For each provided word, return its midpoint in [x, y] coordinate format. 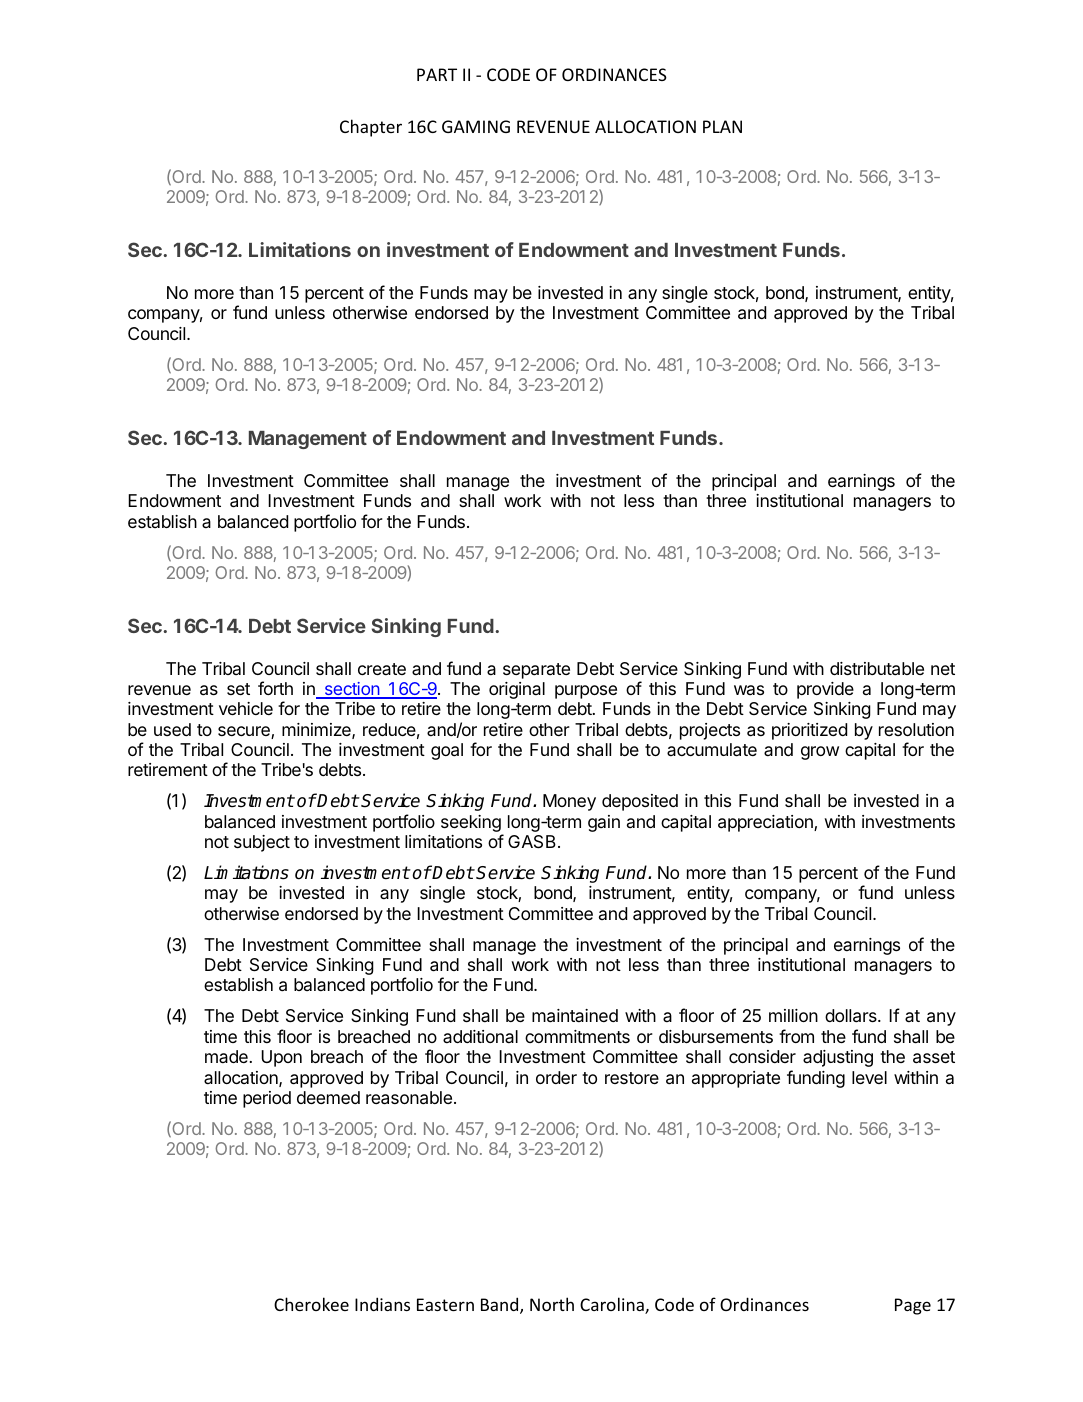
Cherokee [311, 1304]
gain [604, 823]
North [552, 1304]
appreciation [766, 823]
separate [536, 671]
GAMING [476, 126]
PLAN [722, 126]
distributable [877, 669]
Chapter [371, 128]
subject [262, 843]
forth [275, 688]
